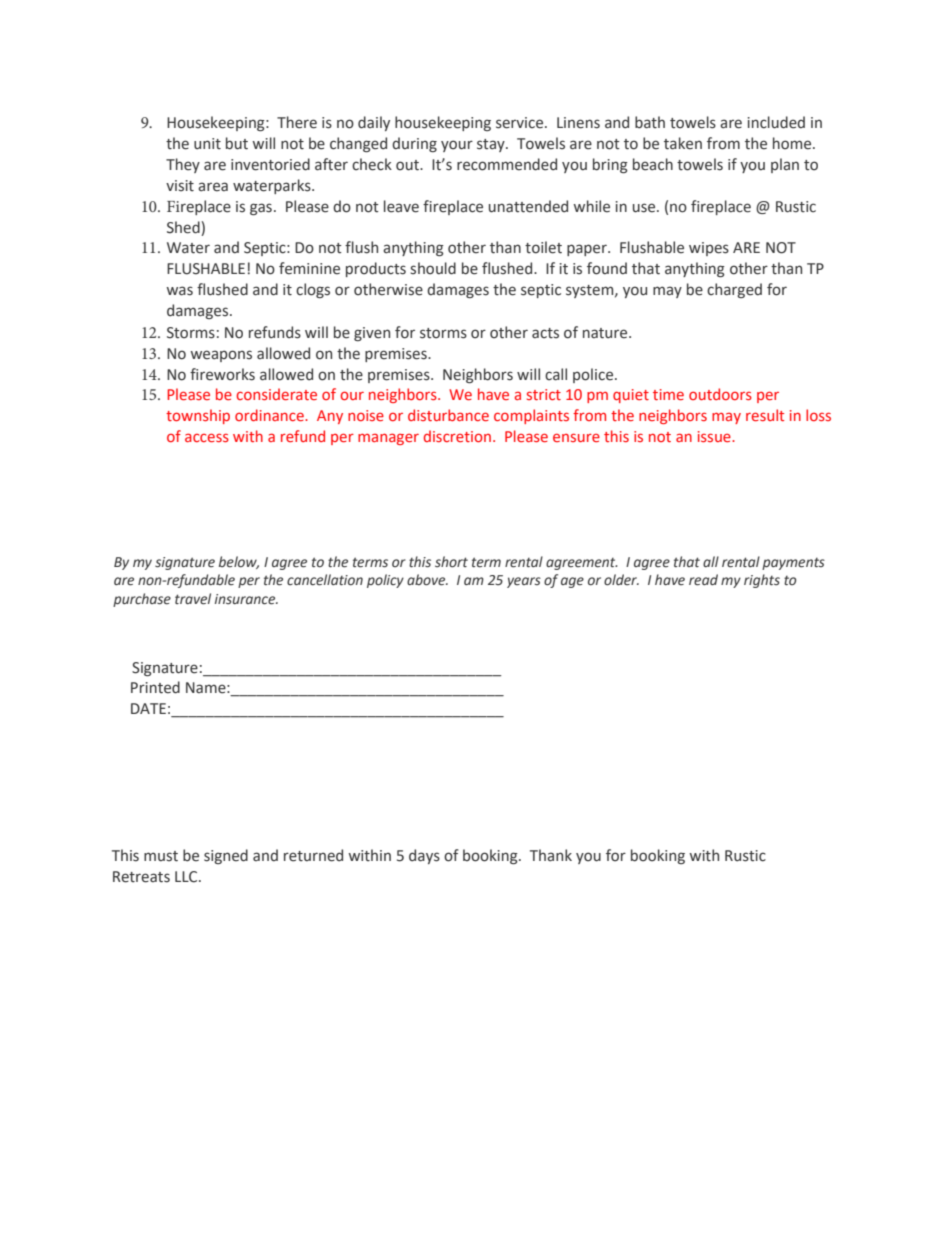 Image resolution: width=952 pixels, height=1233 pixels. What do you see at coordinates (424, 856) in the document?
I see `days` at bounding box center [424, 856].
